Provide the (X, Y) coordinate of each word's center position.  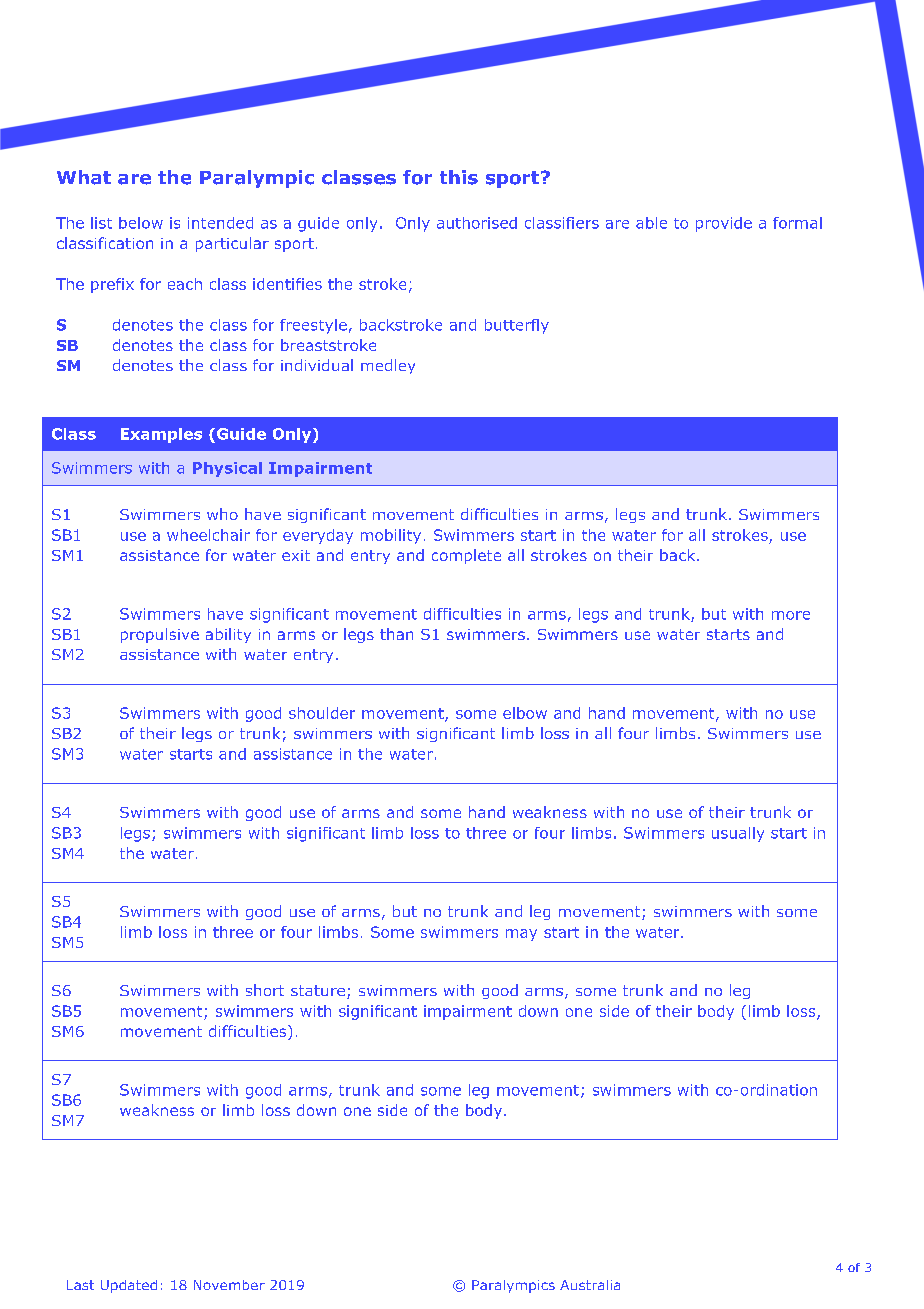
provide (724, 224)
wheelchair (208, 535)
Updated (129, 1286)
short (265, 990)
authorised (477, 223)
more (791, 615)
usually (738, 834)
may (521, 935)
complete (466, 556)
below (141, 223)
